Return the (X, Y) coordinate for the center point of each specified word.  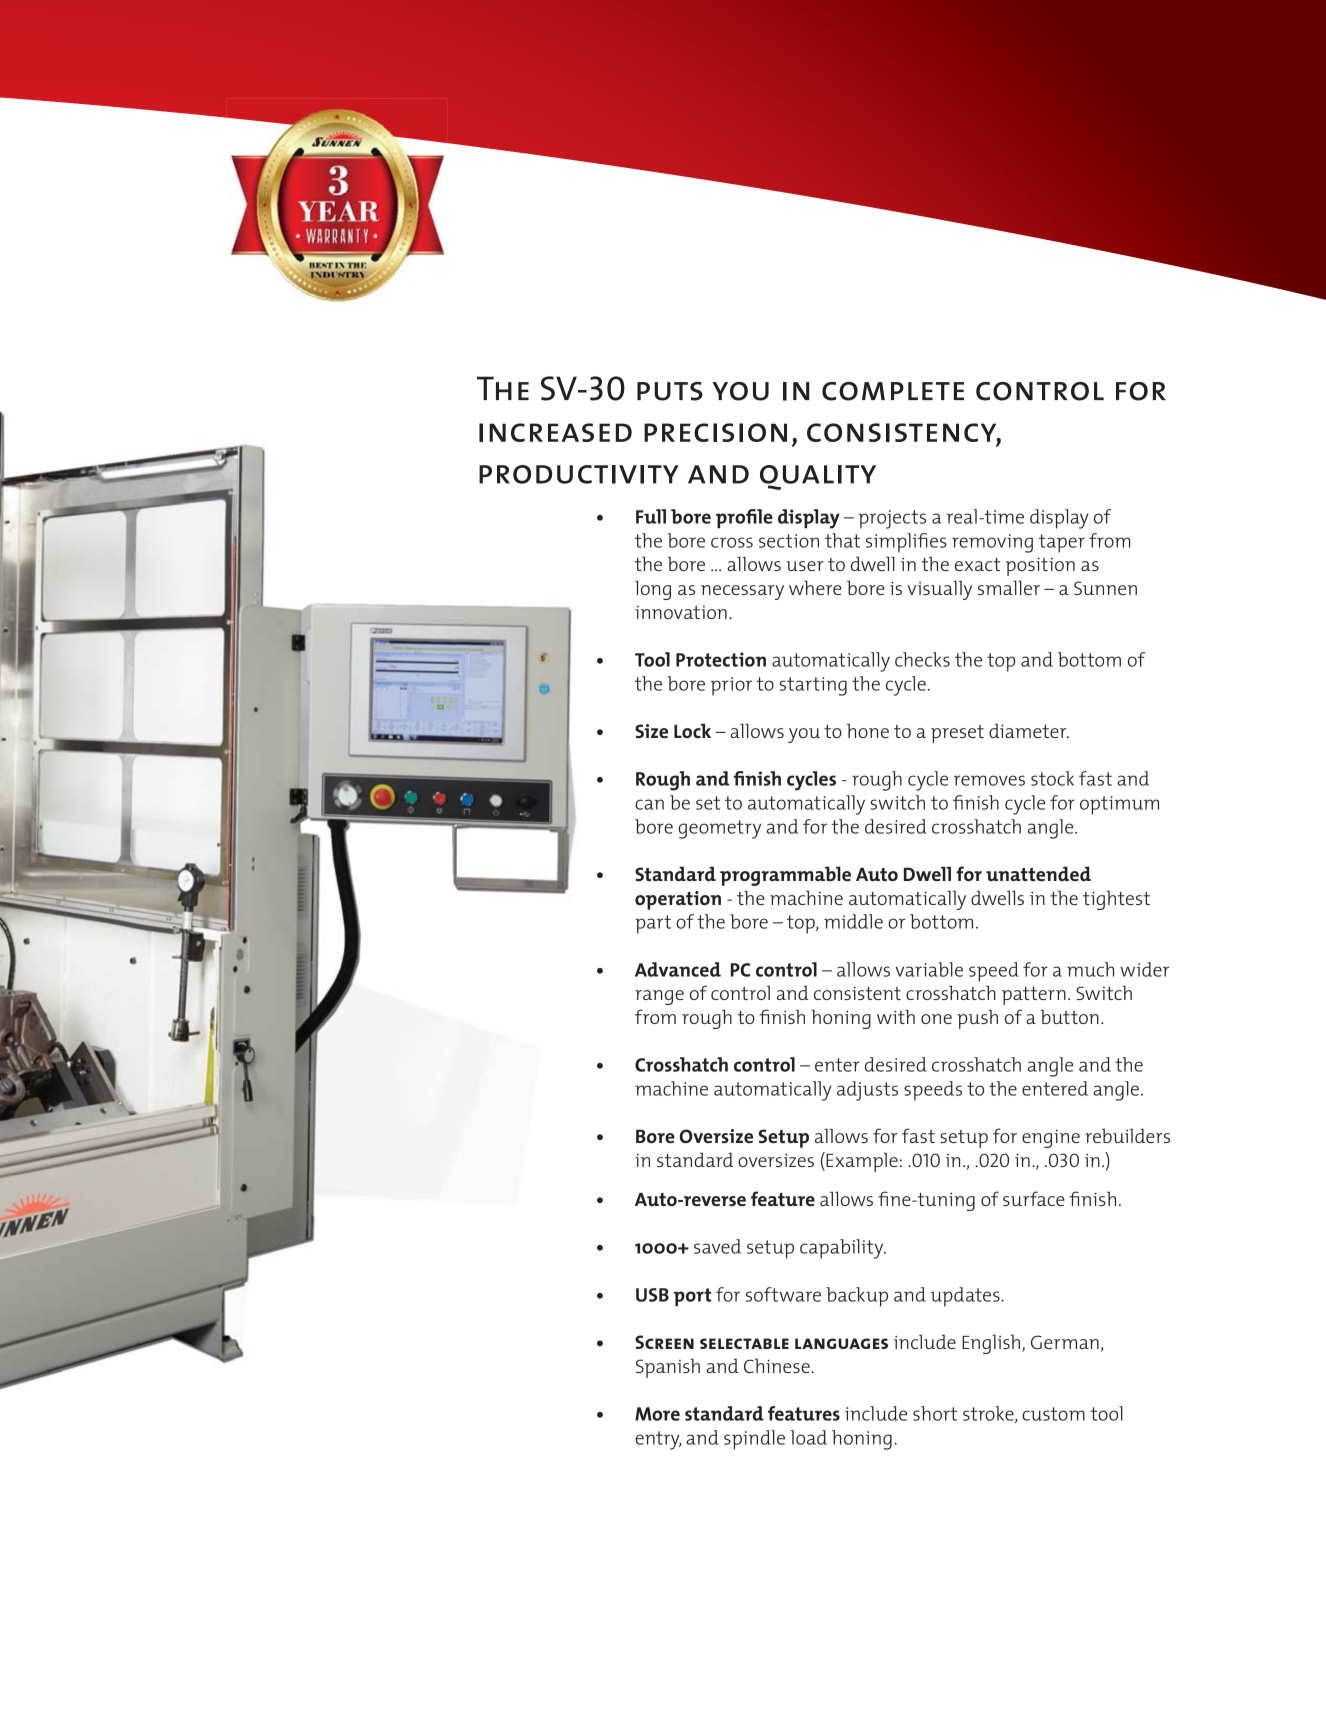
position (1040, 566)
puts (670, 391)
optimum (1119, 805)
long (653, 590)
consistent (857, 993)
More (657, 1414)
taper (1062, 543)
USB (652, 1295)
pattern (1034, 996)
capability (843, 1249)
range (659, 997)
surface (1034, 1198)
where (815, 587)
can (649, 804)
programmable (785, 876)
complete (893, 391)
